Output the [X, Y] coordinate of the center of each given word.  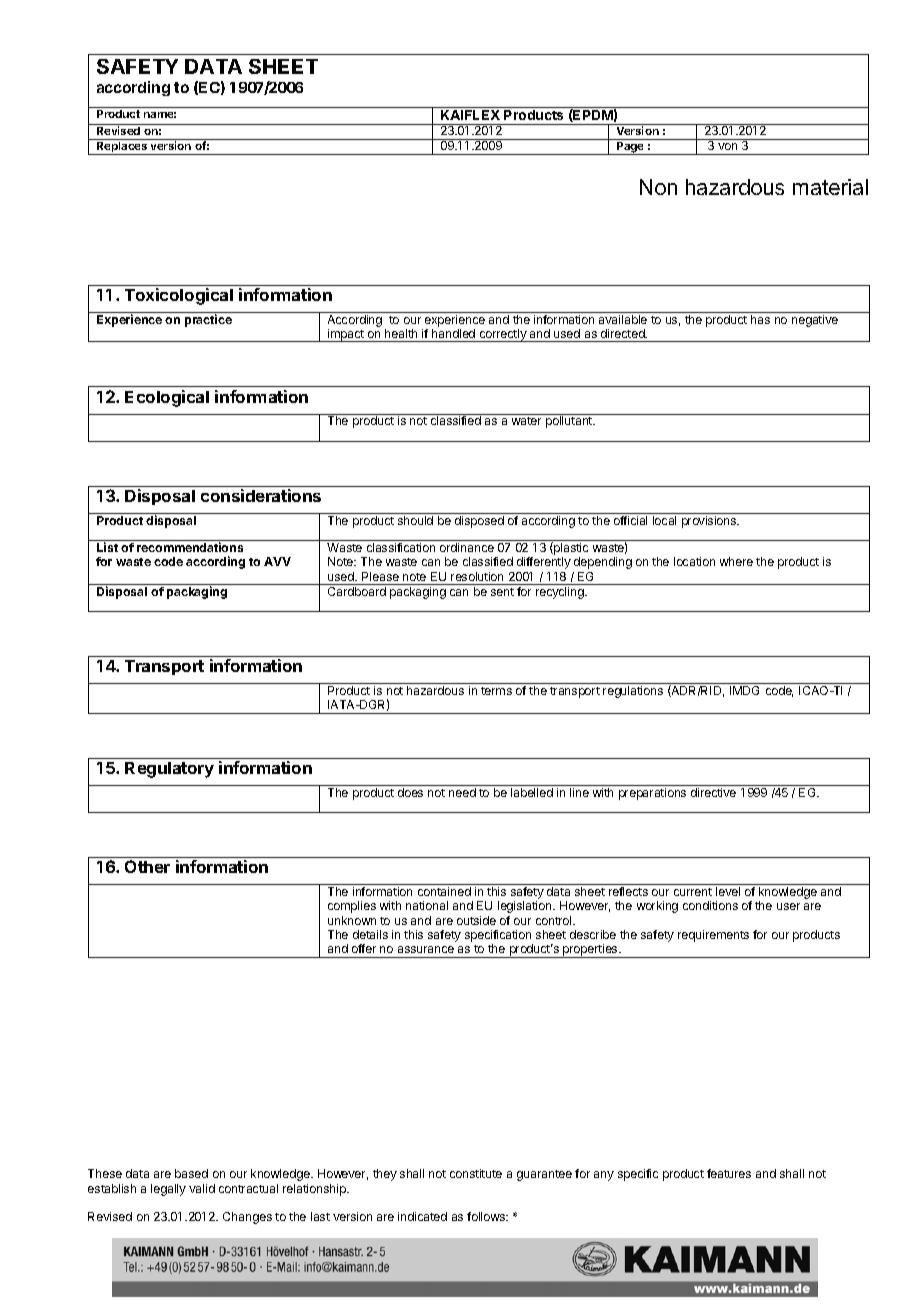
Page [630, 147]
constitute [476, 1173]
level [728, 891]
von [727, 146]
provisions [710, 522]
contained [444, 891]
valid [202, 1188]
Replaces [122, 147]
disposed [479, 522]
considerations [261, 495]
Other [147, 866]
